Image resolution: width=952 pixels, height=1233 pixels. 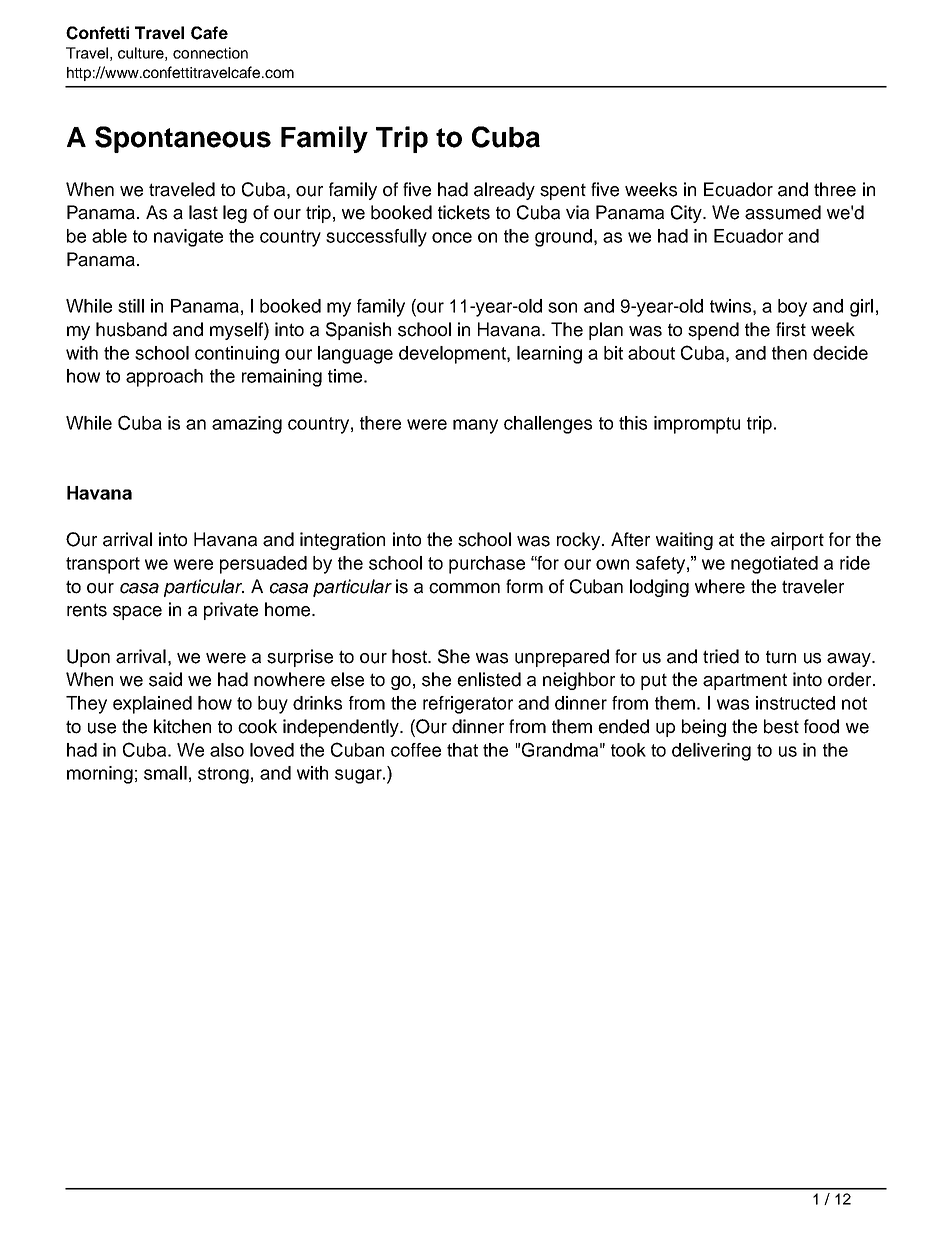 What do you see at coordinates (210, 53) in the screenshot?
I see `connection` at bounding box center [210, 53].
